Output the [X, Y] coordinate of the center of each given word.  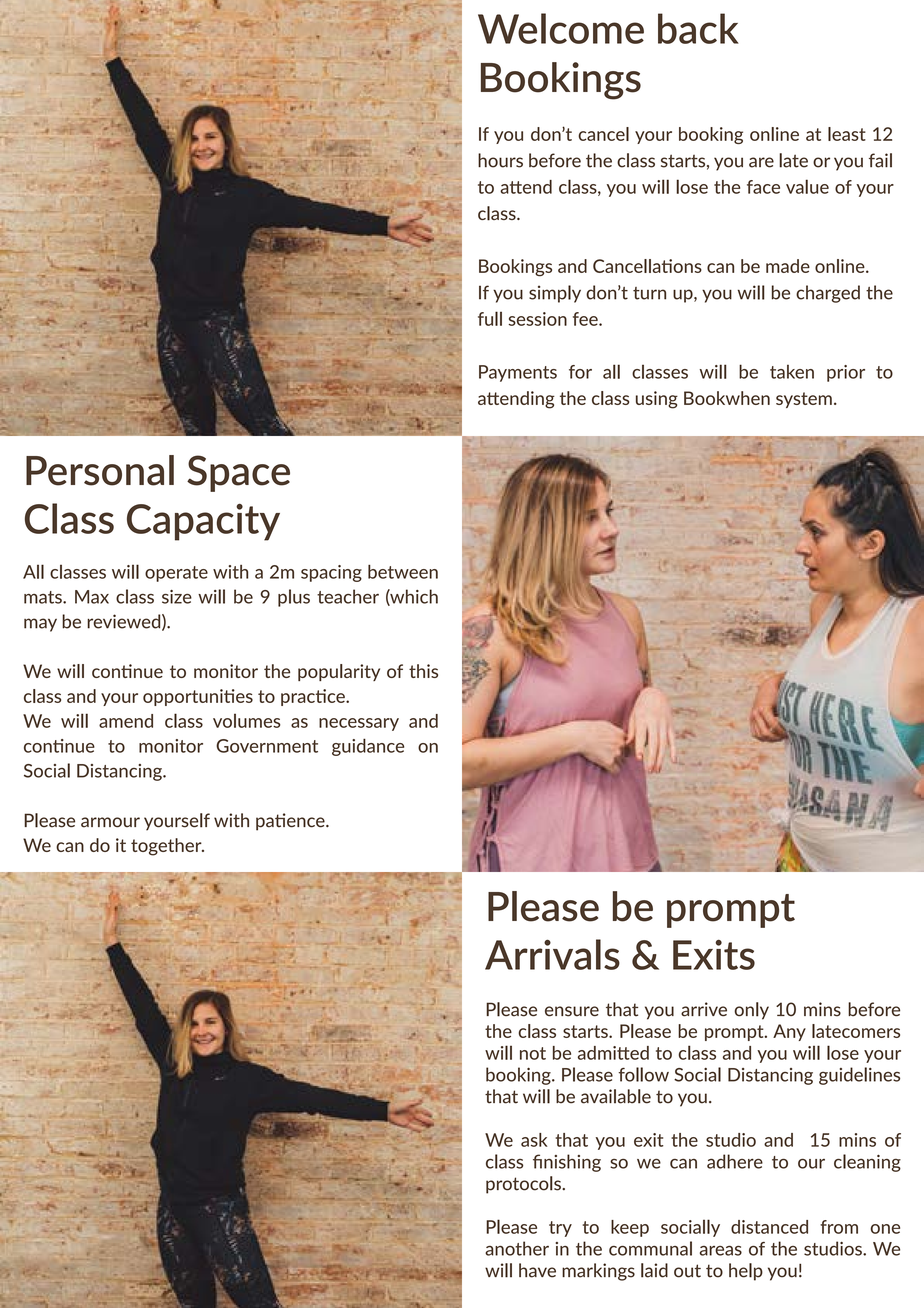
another [517, 1248]
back [698, 28]
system [804, 400]
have [537, 1270]
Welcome [561, 28]
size [177, 597]
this [423, 671]
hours [500, 160]
